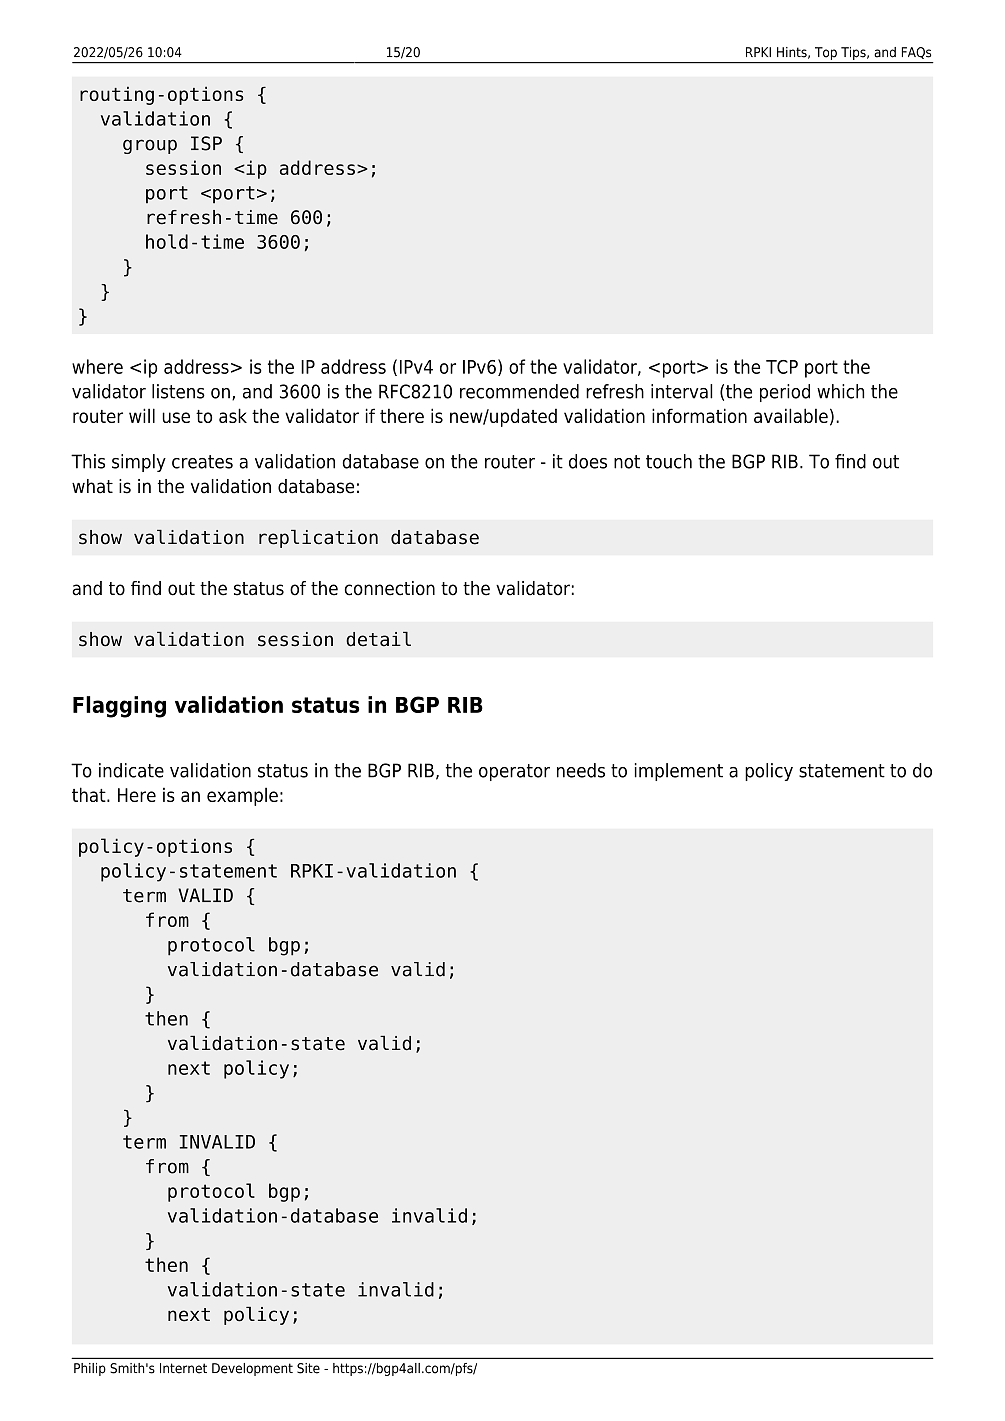 Image resolution: width=1005 pixels, height=1421 pixels. I want to click on recommended, so click(519, 391).
